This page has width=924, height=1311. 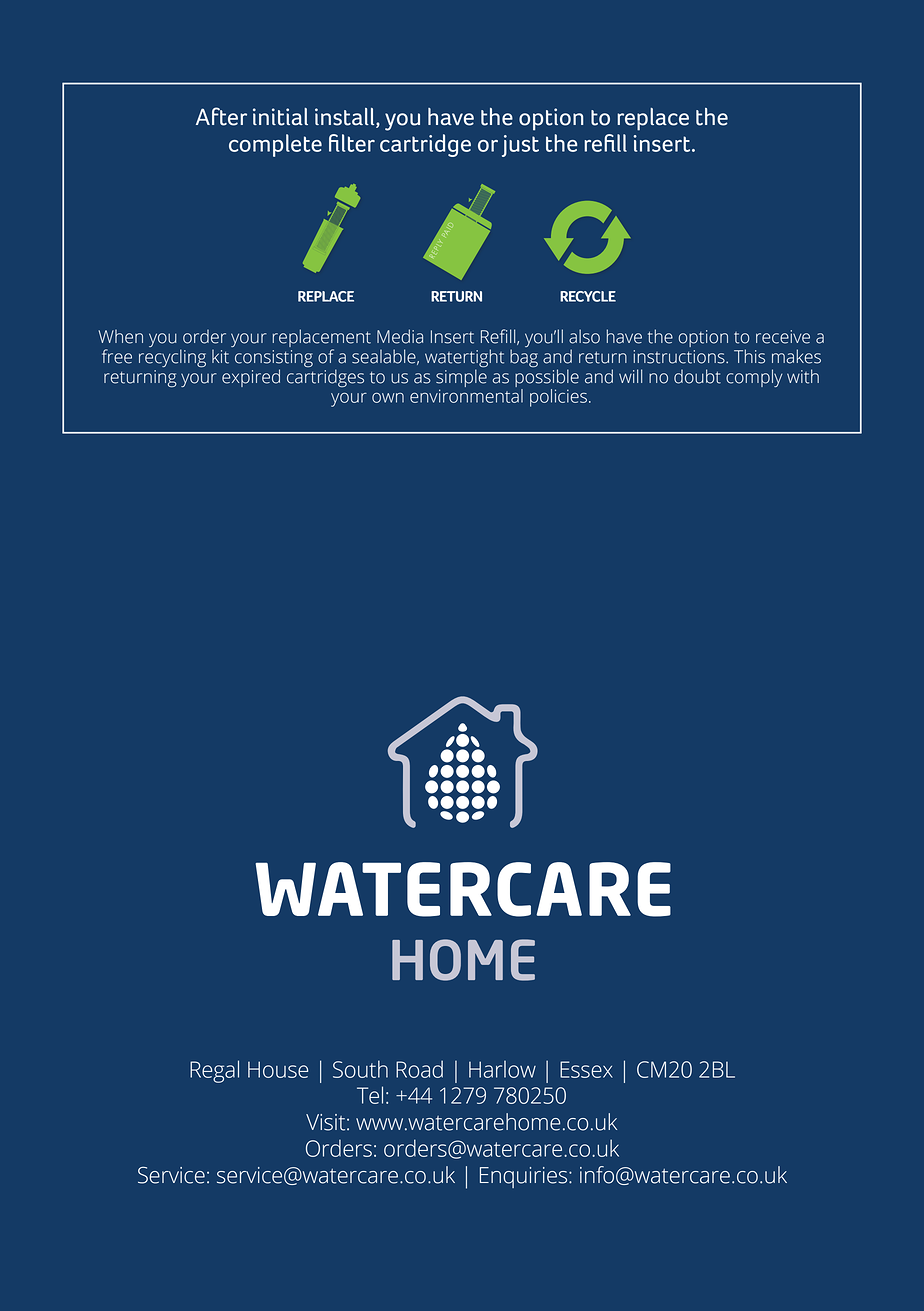 I want to click on RECYCLE, so click(x=588, y=296).
